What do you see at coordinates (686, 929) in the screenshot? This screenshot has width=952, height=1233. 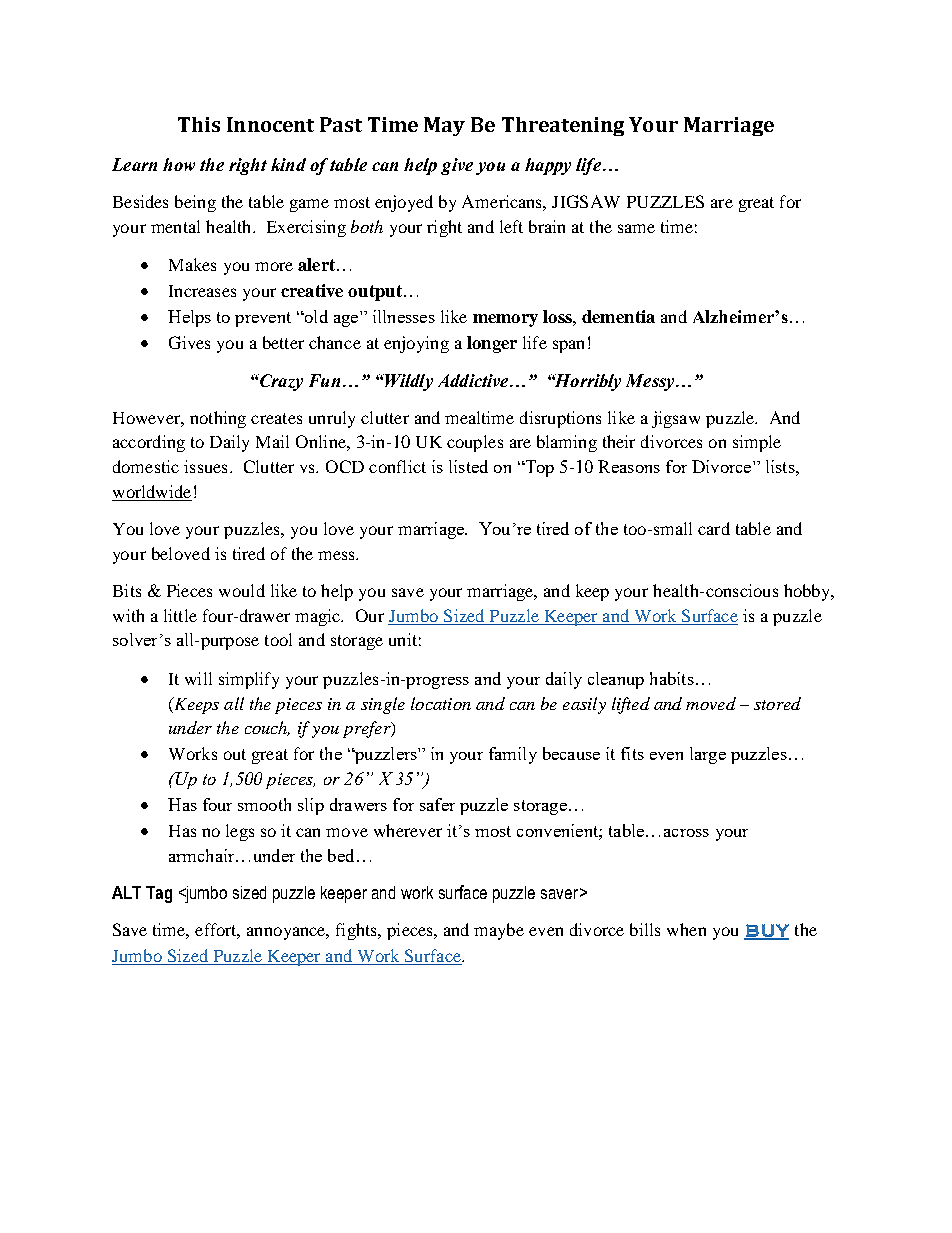 I see `when` at bounding box center [686, 929].
